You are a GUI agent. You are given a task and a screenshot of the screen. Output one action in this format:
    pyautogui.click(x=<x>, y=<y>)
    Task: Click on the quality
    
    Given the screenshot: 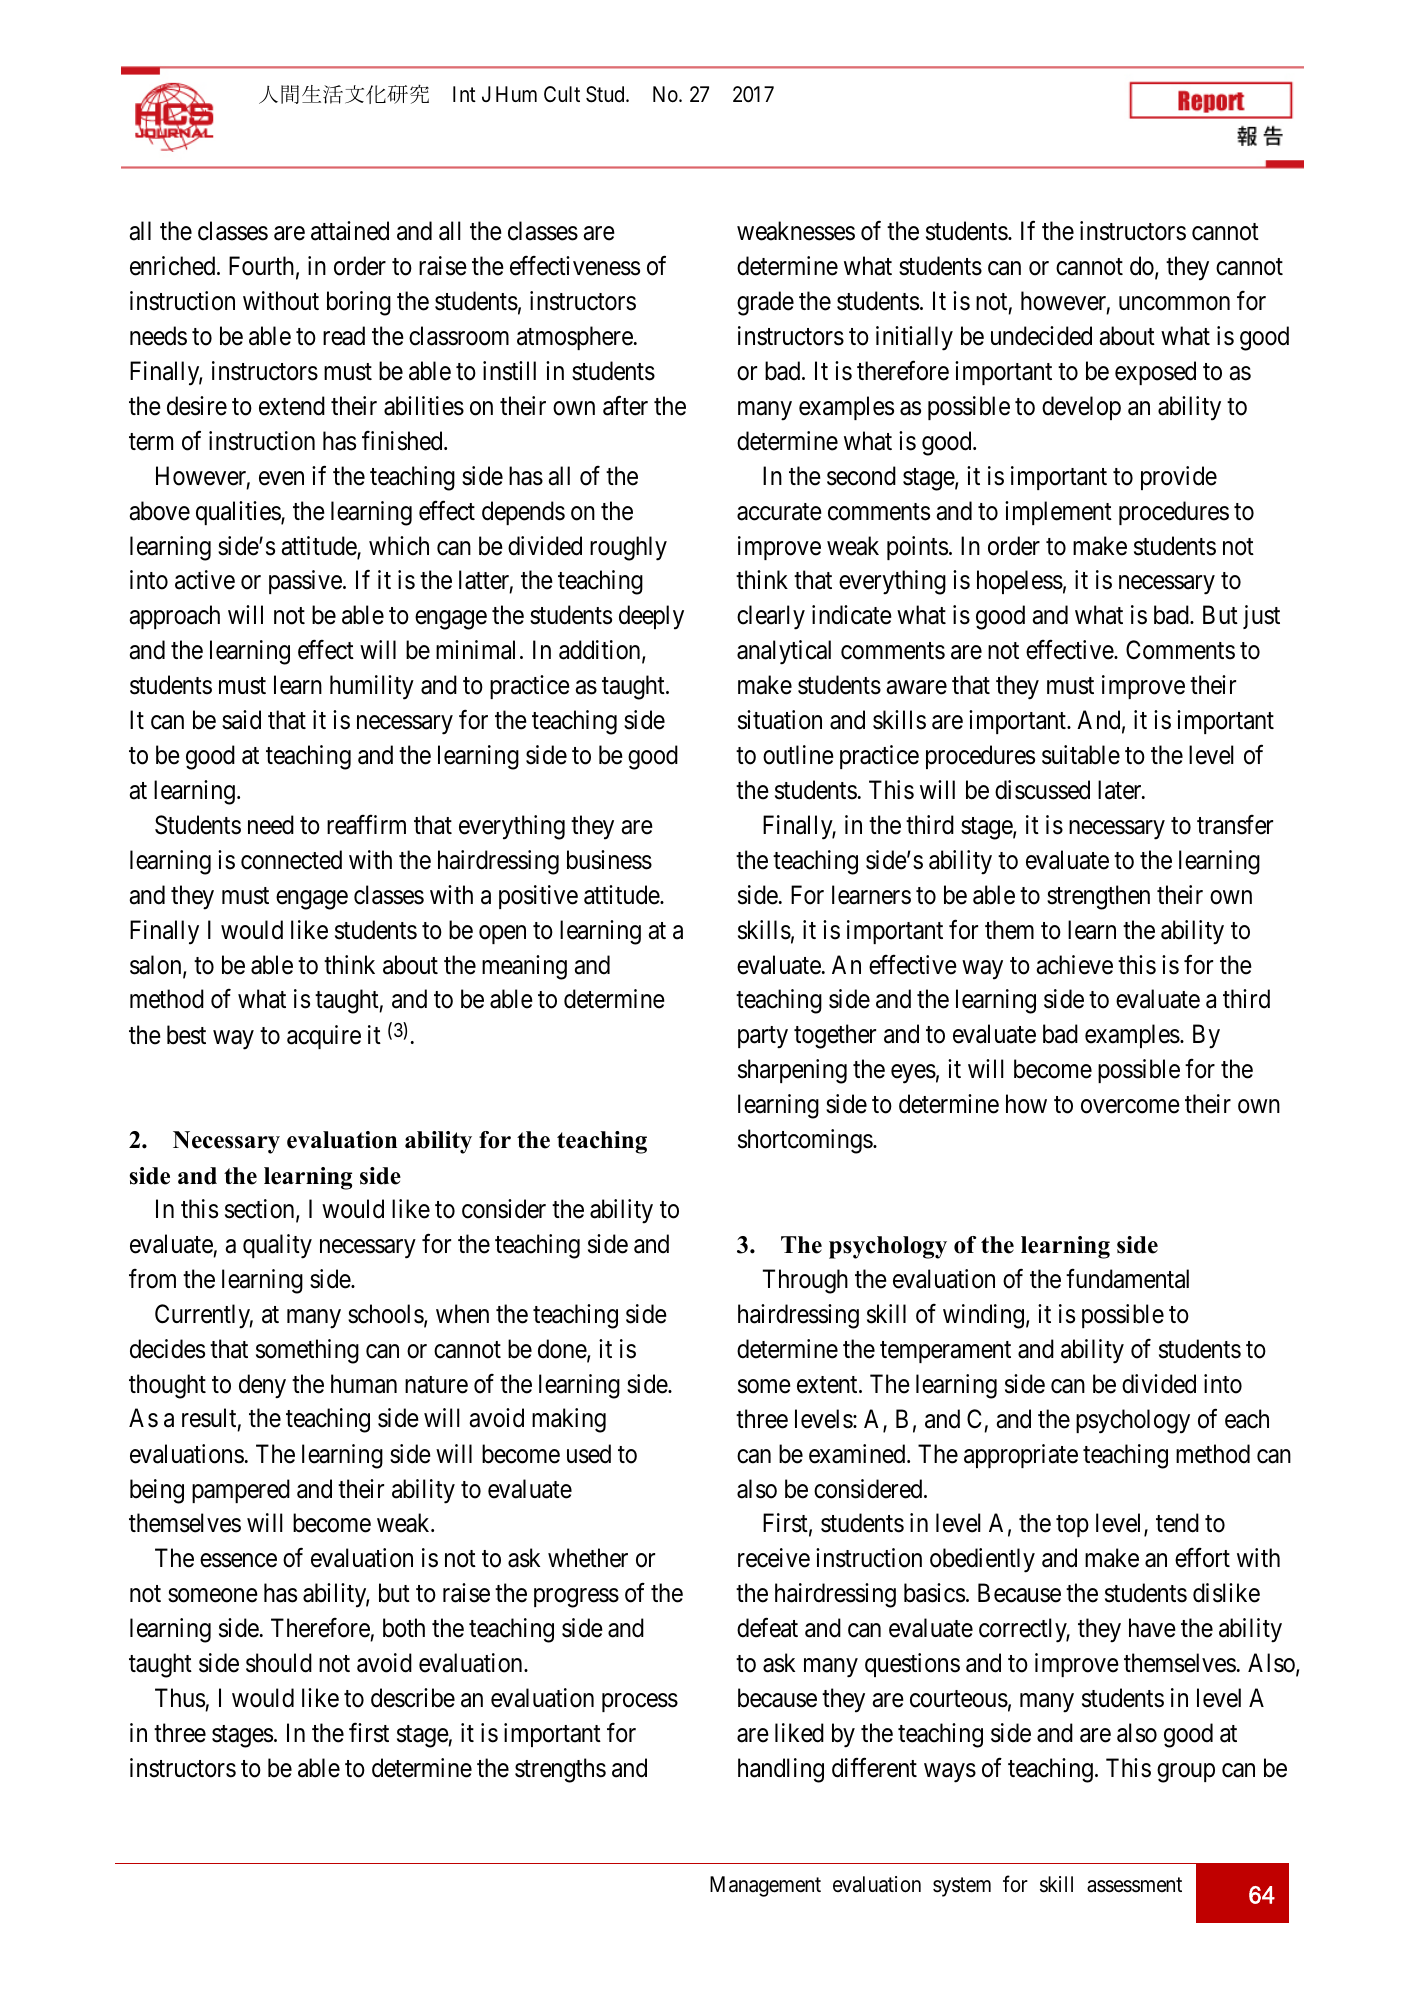 What is the action you would take?
    pyautogui.click(x=277, y=1246)
